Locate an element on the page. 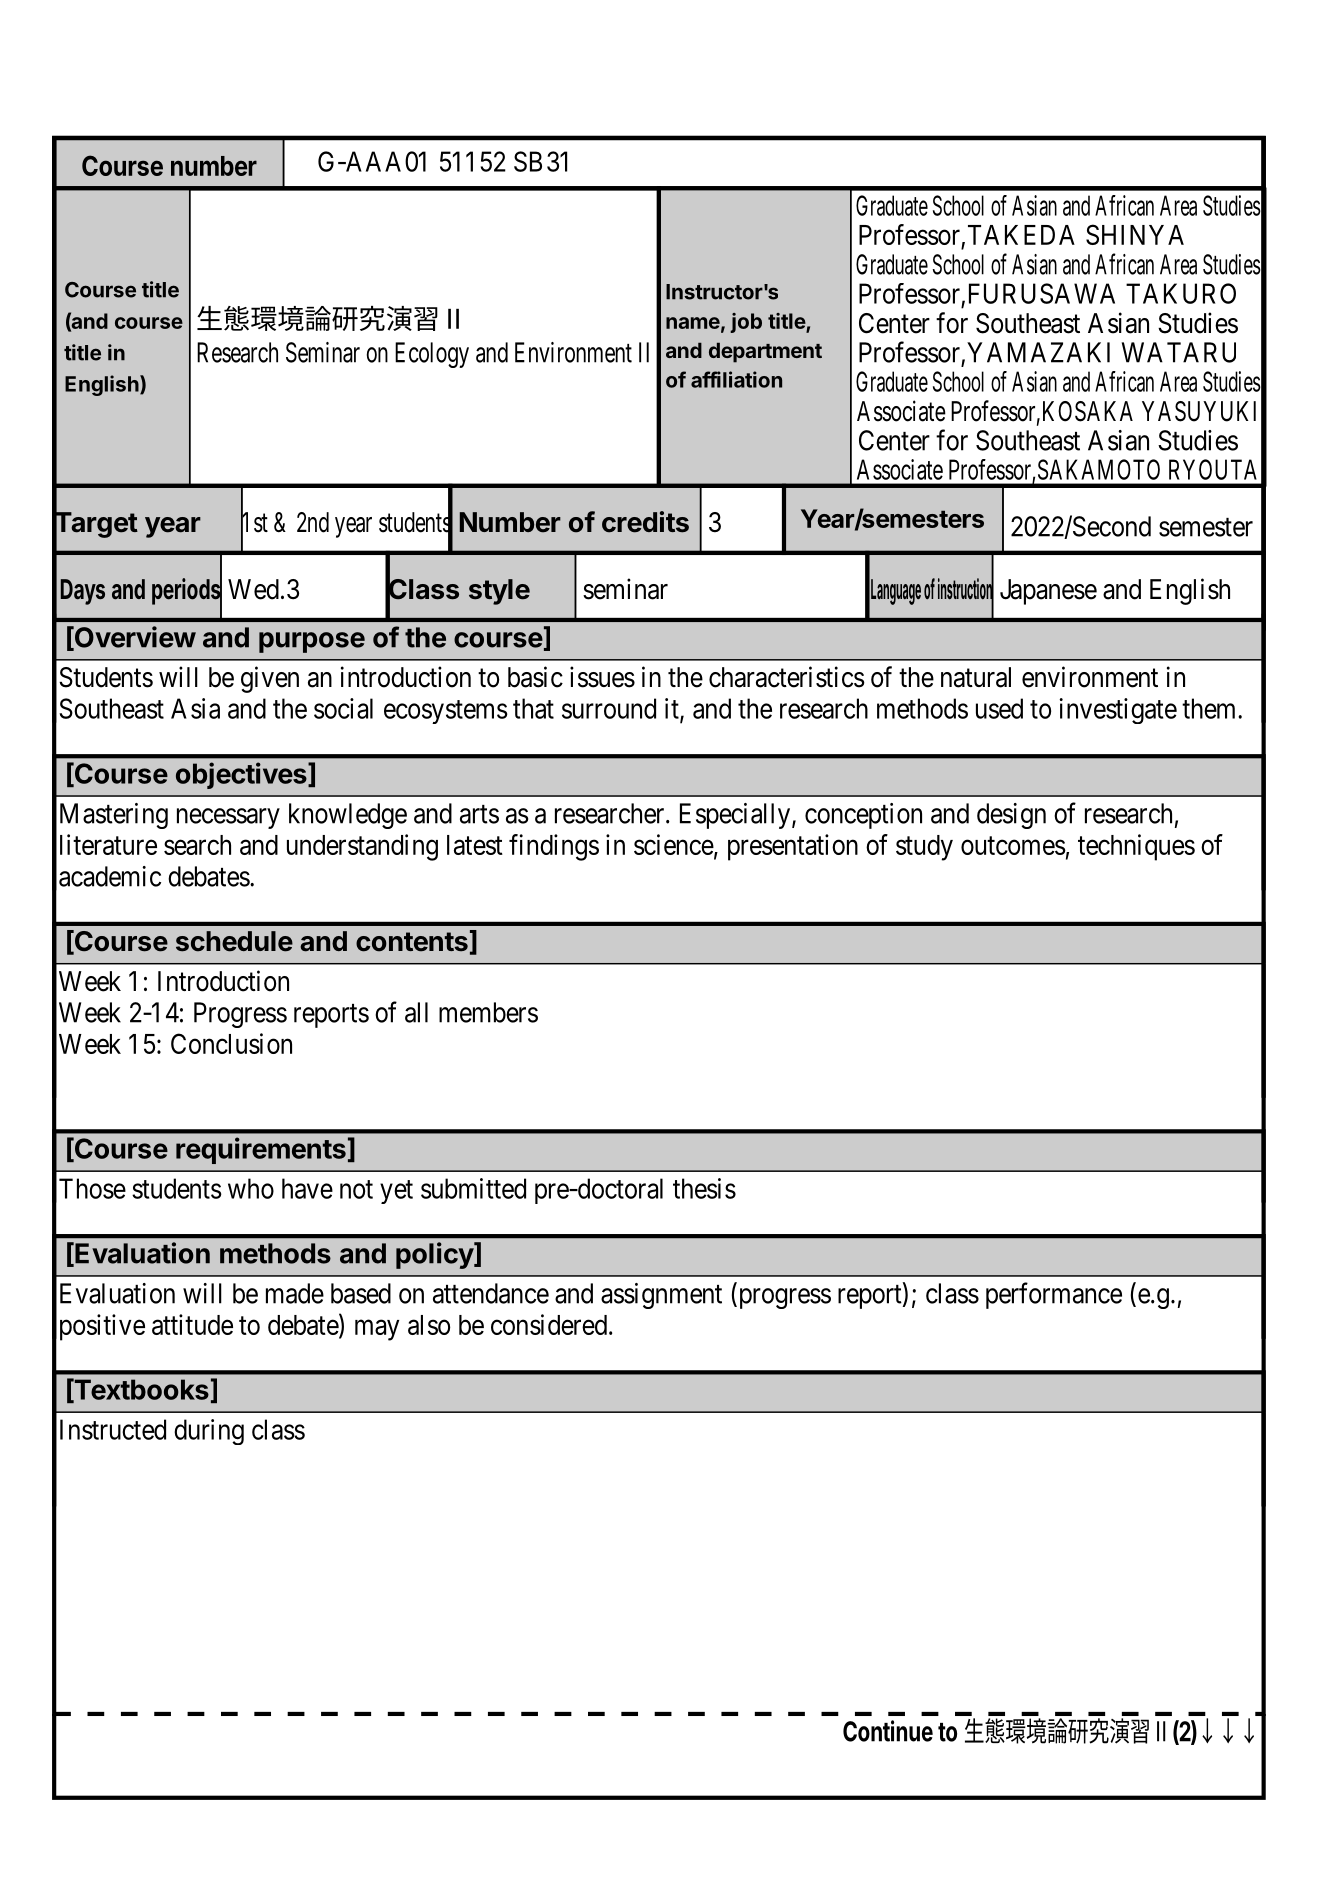 The image size is (1329, 1881). during is located at coordinates (209, 1432).
